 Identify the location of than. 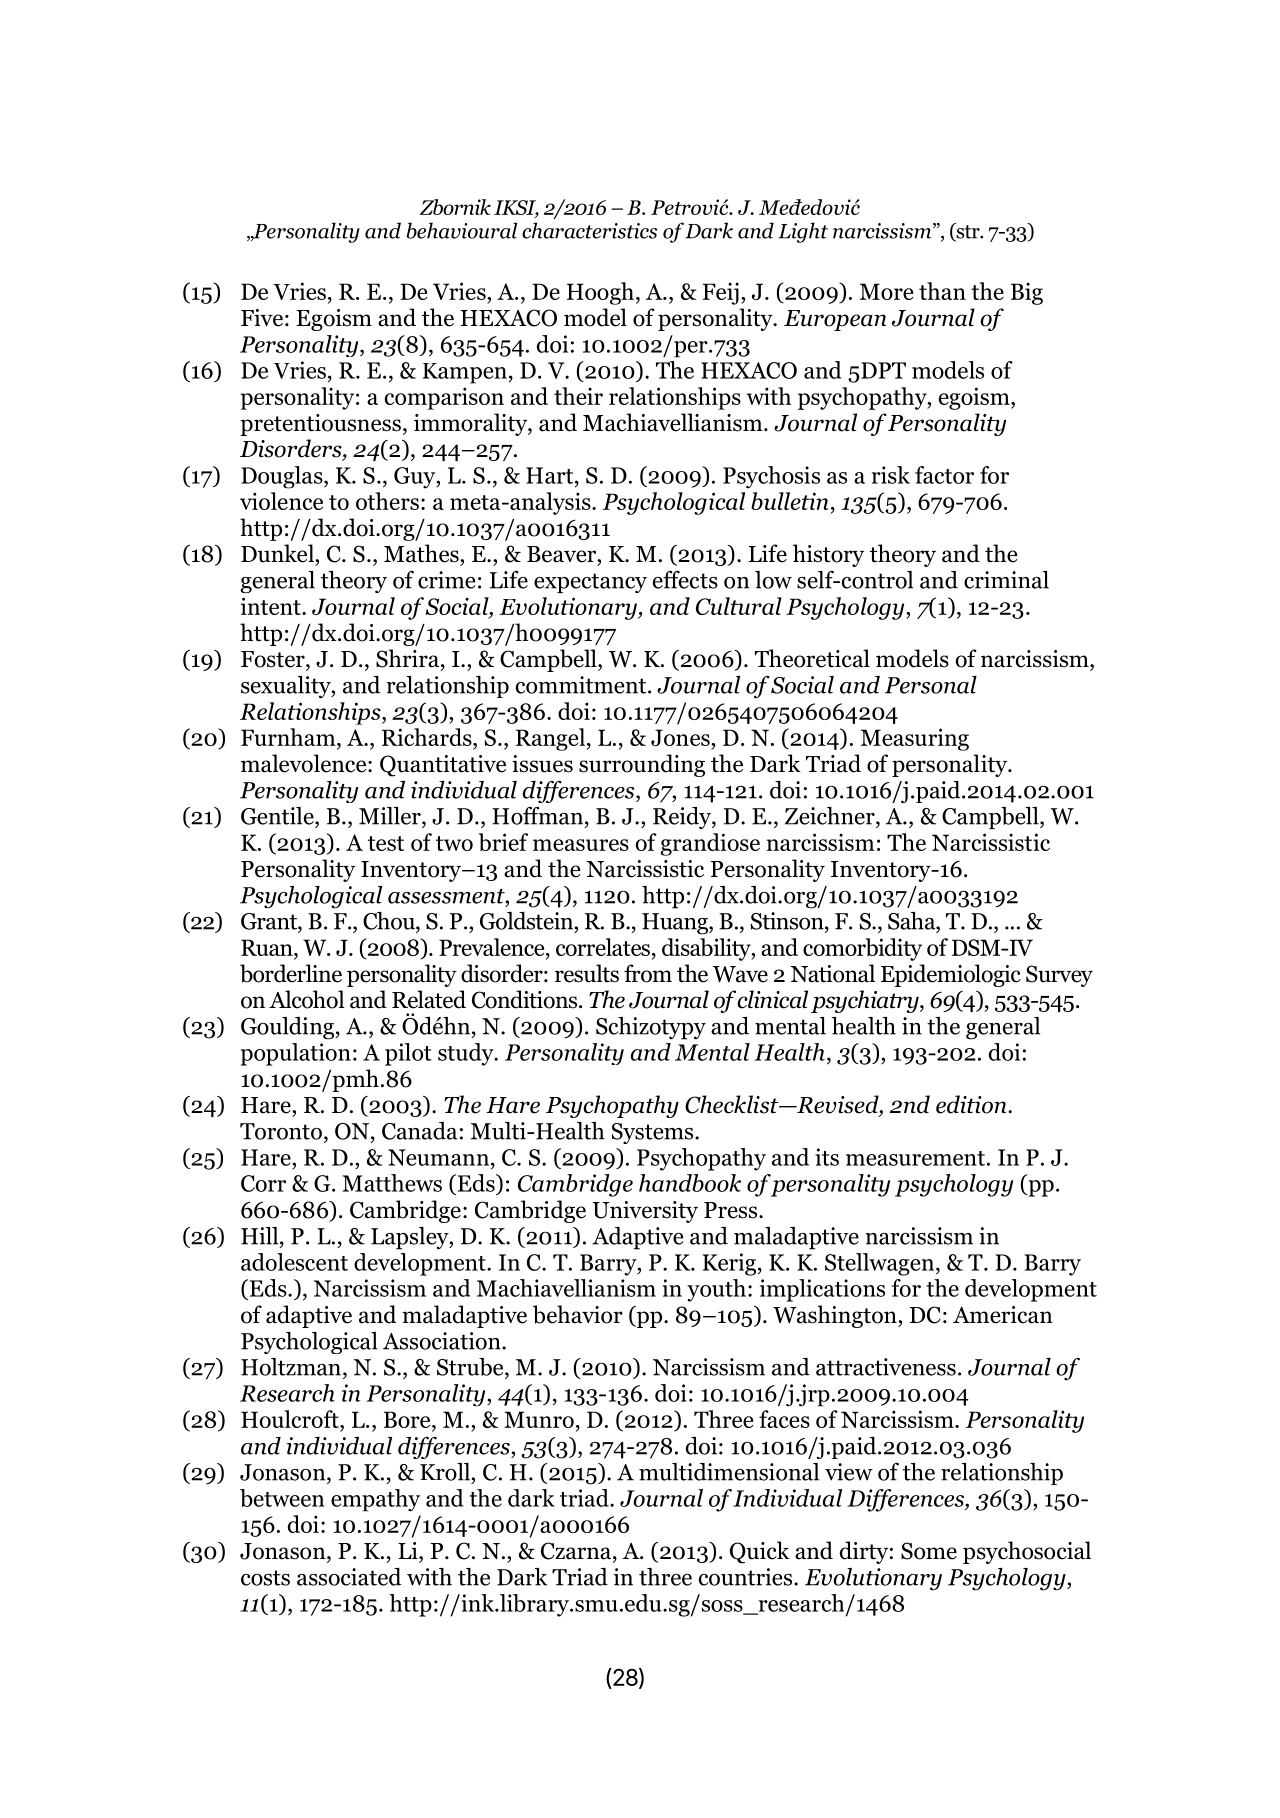
(942, 291).
